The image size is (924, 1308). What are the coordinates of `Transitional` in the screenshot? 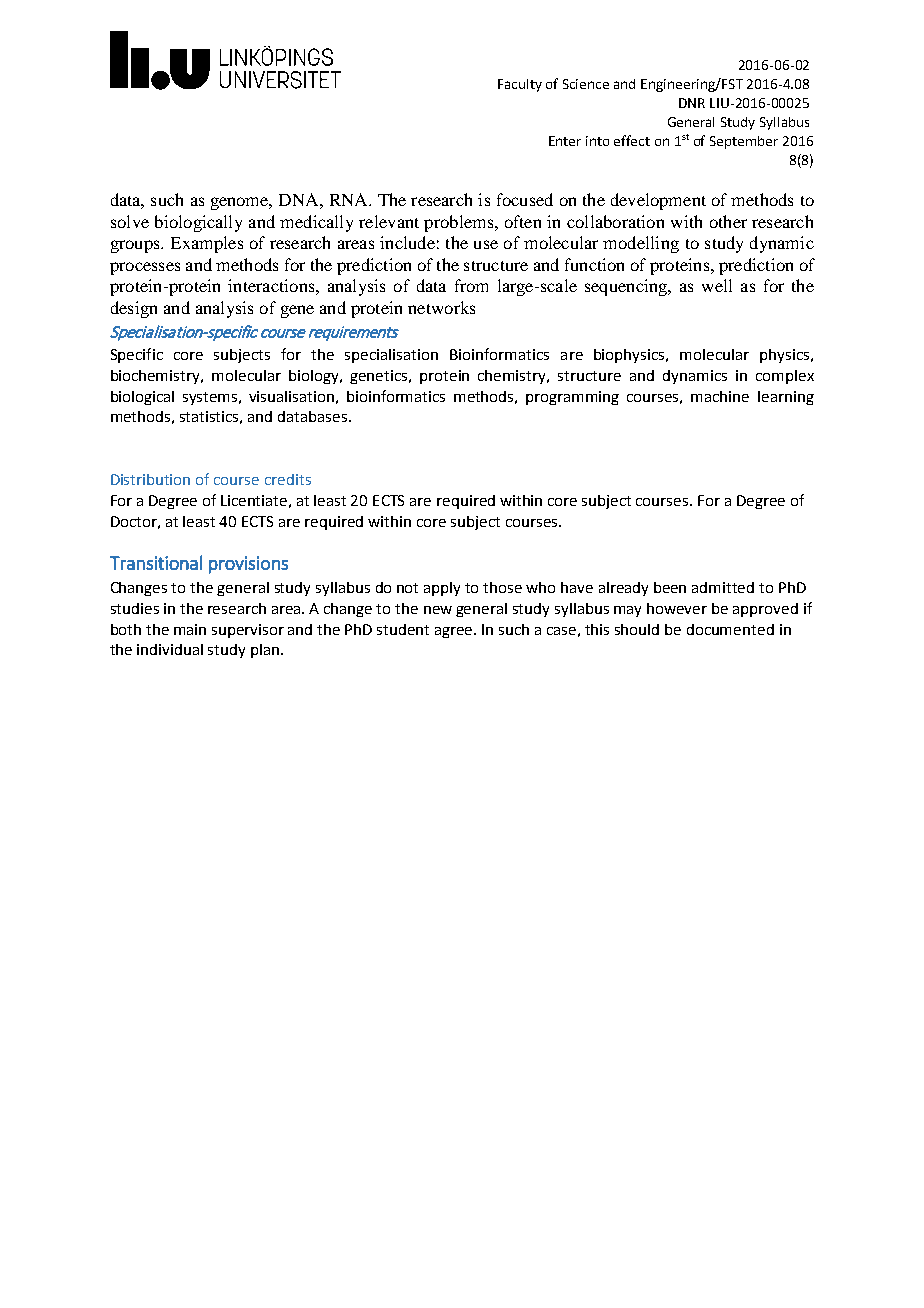 It's located at (156, 562).
